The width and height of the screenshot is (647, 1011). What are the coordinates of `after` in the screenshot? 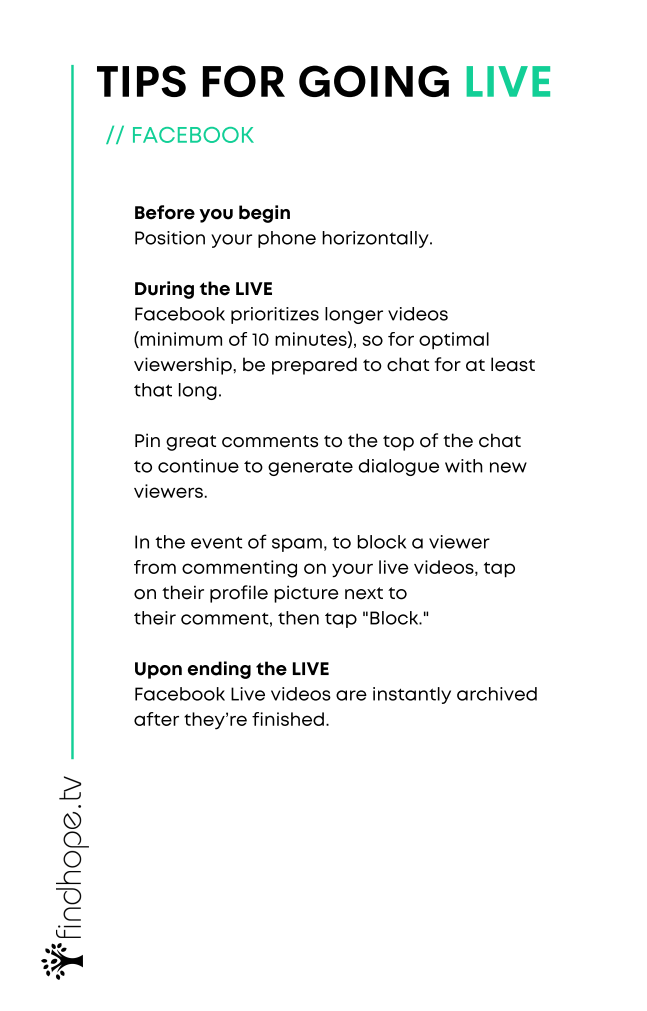 It's located at (156, 719).
